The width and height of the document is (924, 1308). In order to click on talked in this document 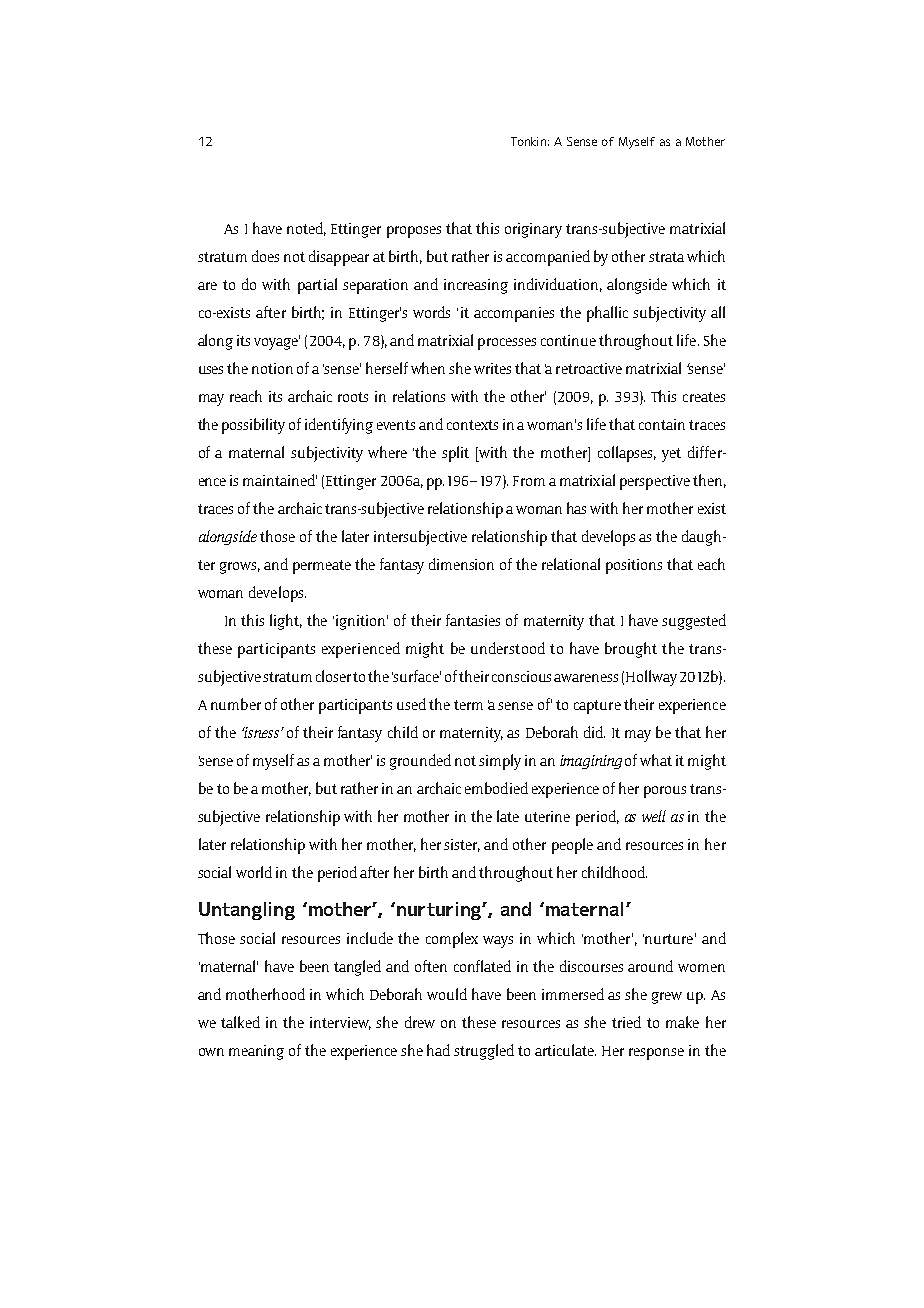, I will do `click(240, 1022)`.
